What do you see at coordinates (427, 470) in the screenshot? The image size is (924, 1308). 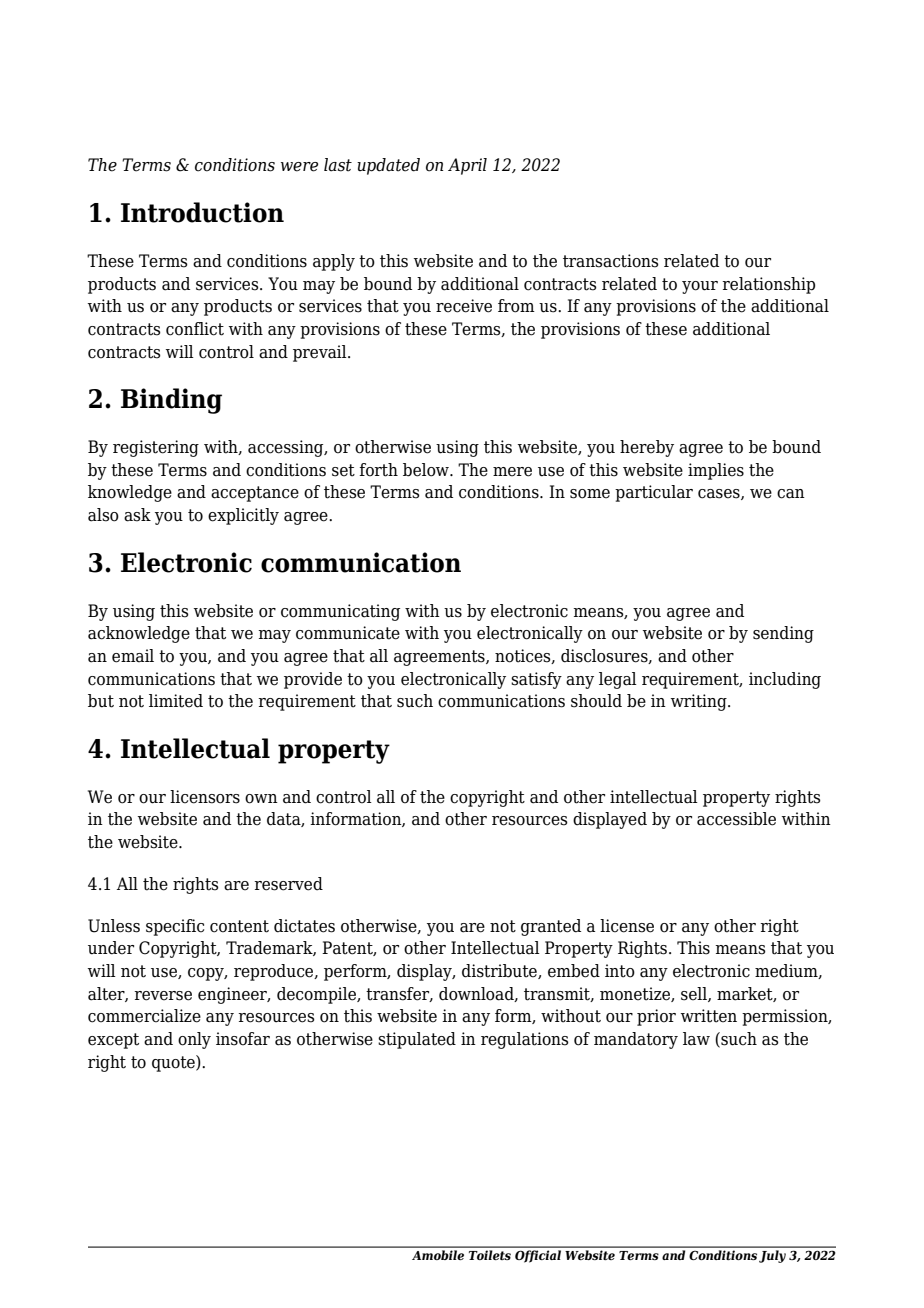 I see `below` at bounding box center [427, 470].
